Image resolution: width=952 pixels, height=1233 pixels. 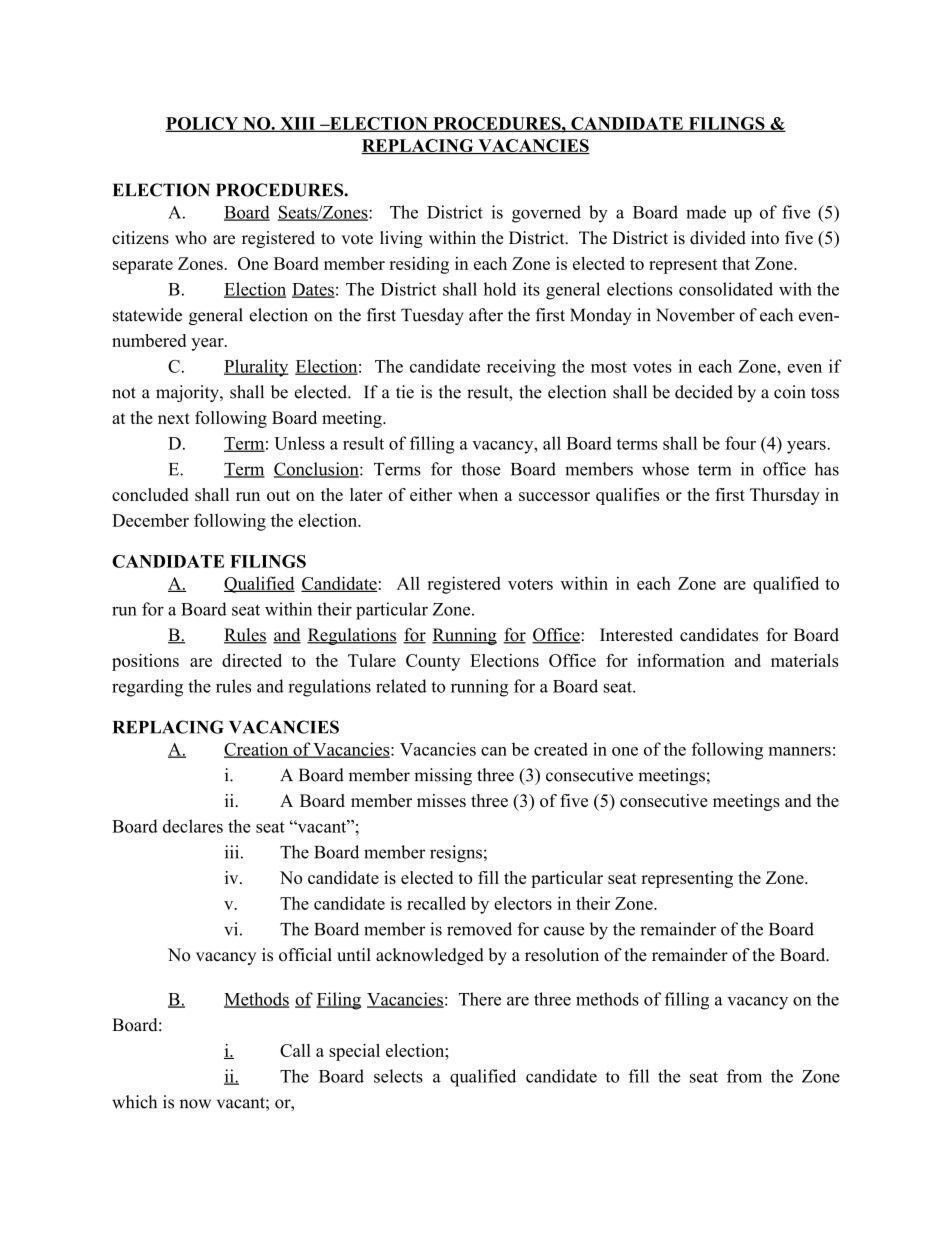 I want to click on which, so click(x=134, y=1102).
